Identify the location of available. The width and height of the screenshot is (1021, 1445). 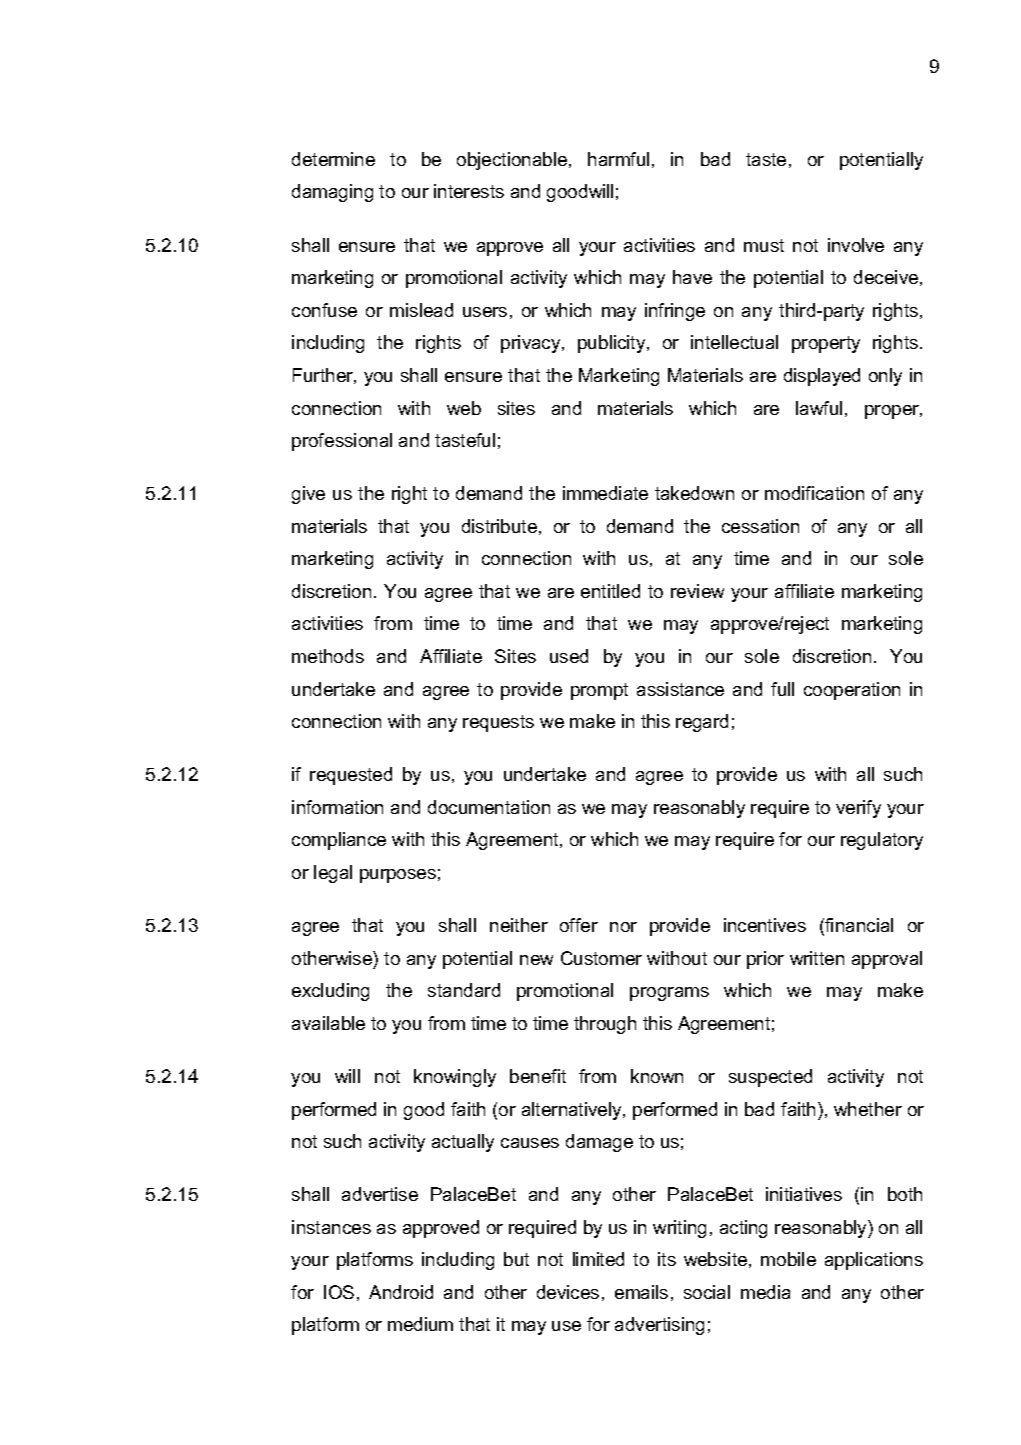
(328, 1023).
